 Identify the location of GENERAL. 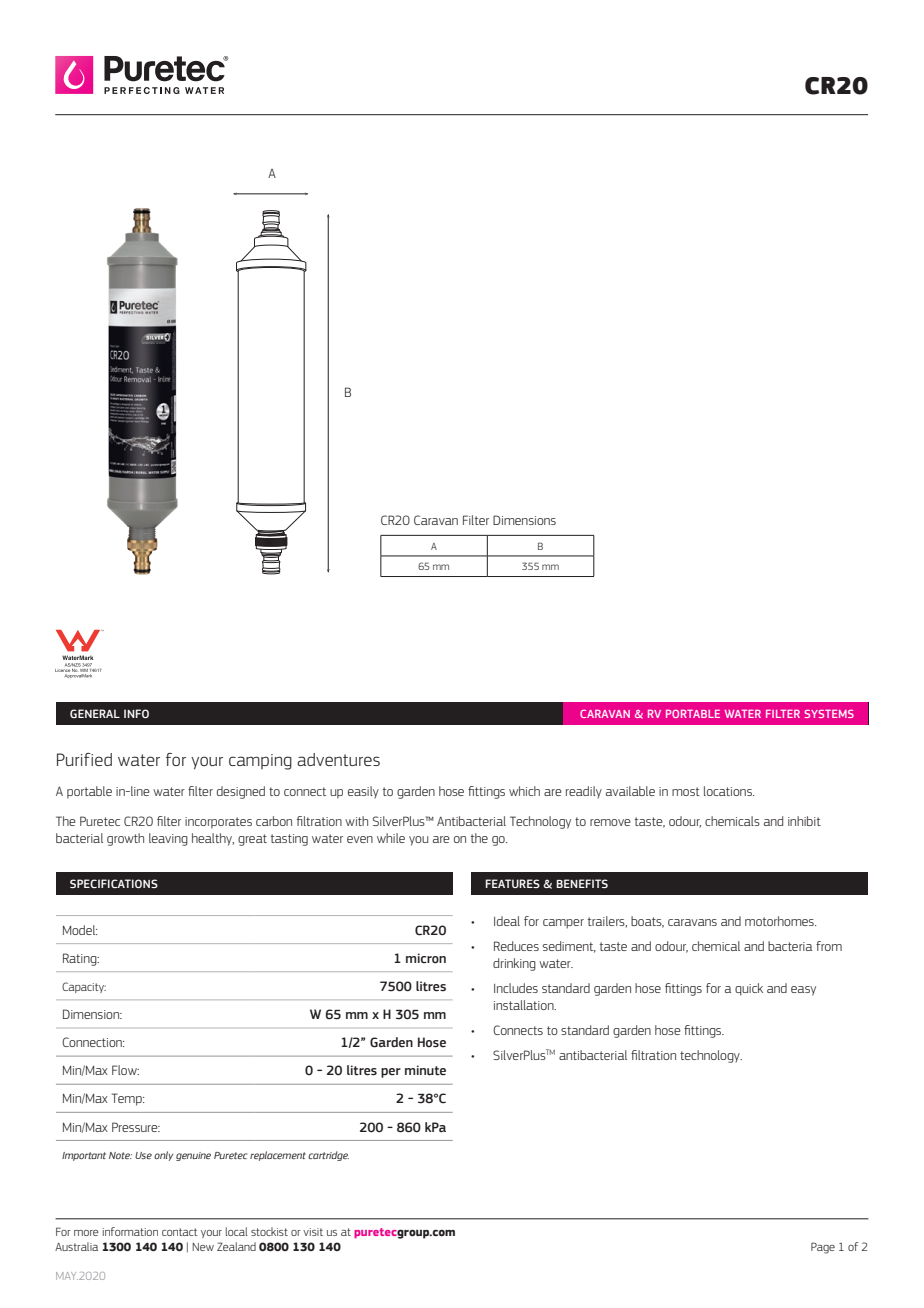
(95, 713).
